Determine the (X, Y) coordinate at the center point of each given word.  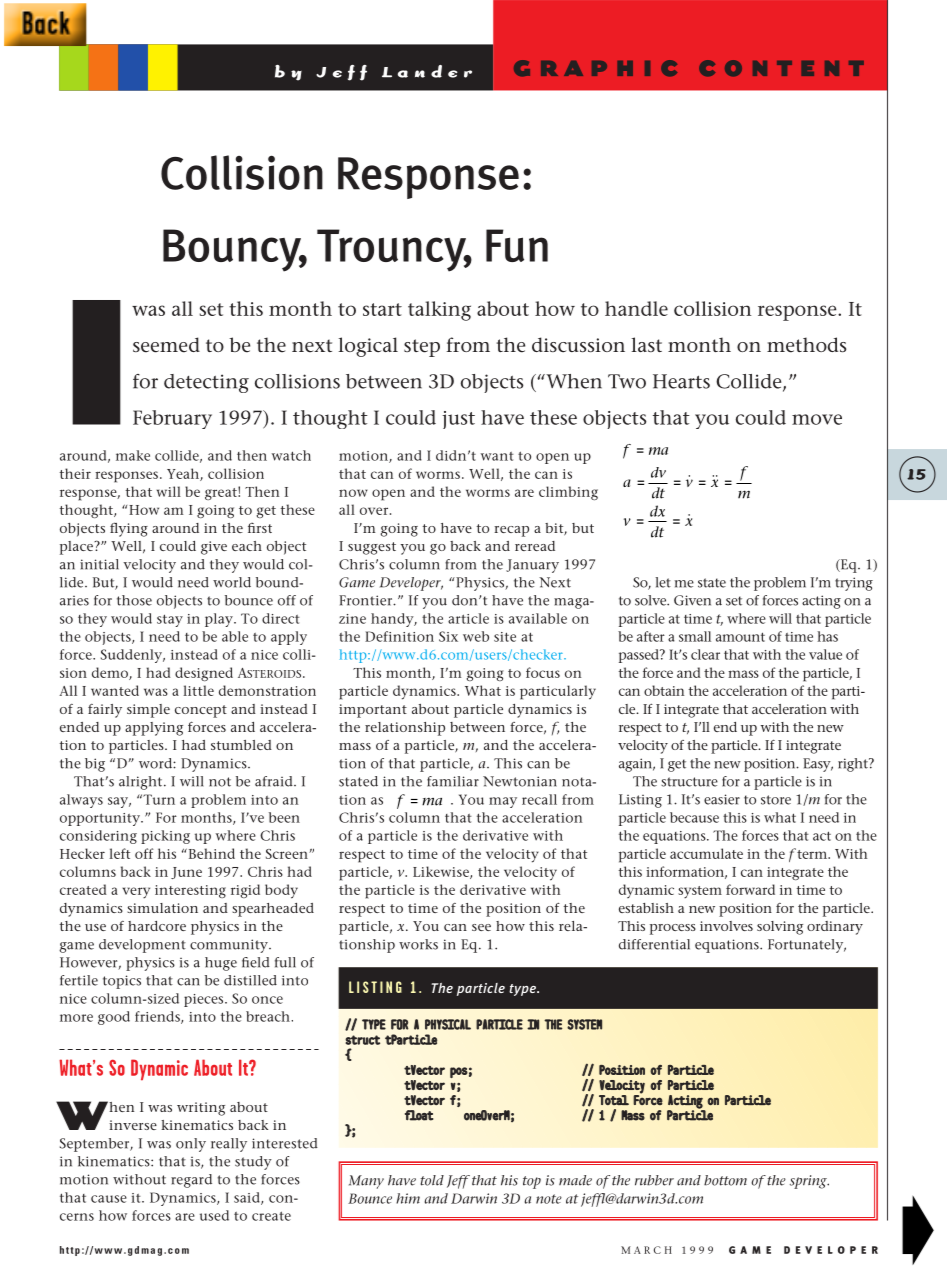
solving (780, 928)
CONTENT (781, 68)
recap (511, 531)
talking (439, 311)
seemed (166, 345)
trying (854, 584)
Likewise (442, 872)
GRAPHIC (595, 68)
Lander (427, 71)
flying (129, 529)
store (776, 800)
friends (158, 1017)
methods (806, 345)
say (119, 802)
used (214, 1215)
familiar (453, 781)
